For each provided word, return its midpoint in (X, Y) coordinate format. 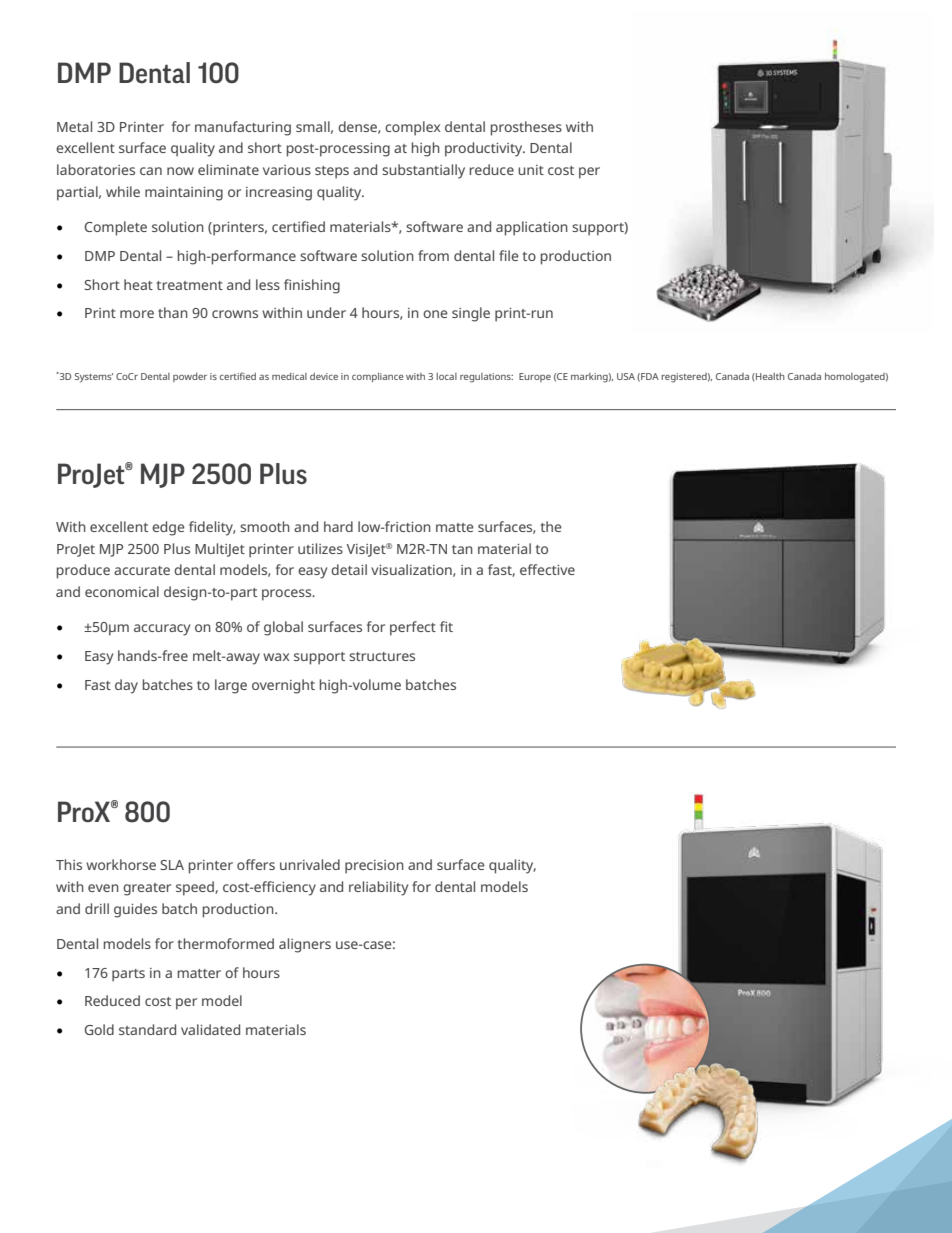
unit (531, 170)
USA (626, 376)
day (126, 686)
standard (147, 1029)
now (180, 171)
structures (382, 656)
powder (190, 377)
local (446, 376)
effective (547, 569)
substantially (423, 171)
